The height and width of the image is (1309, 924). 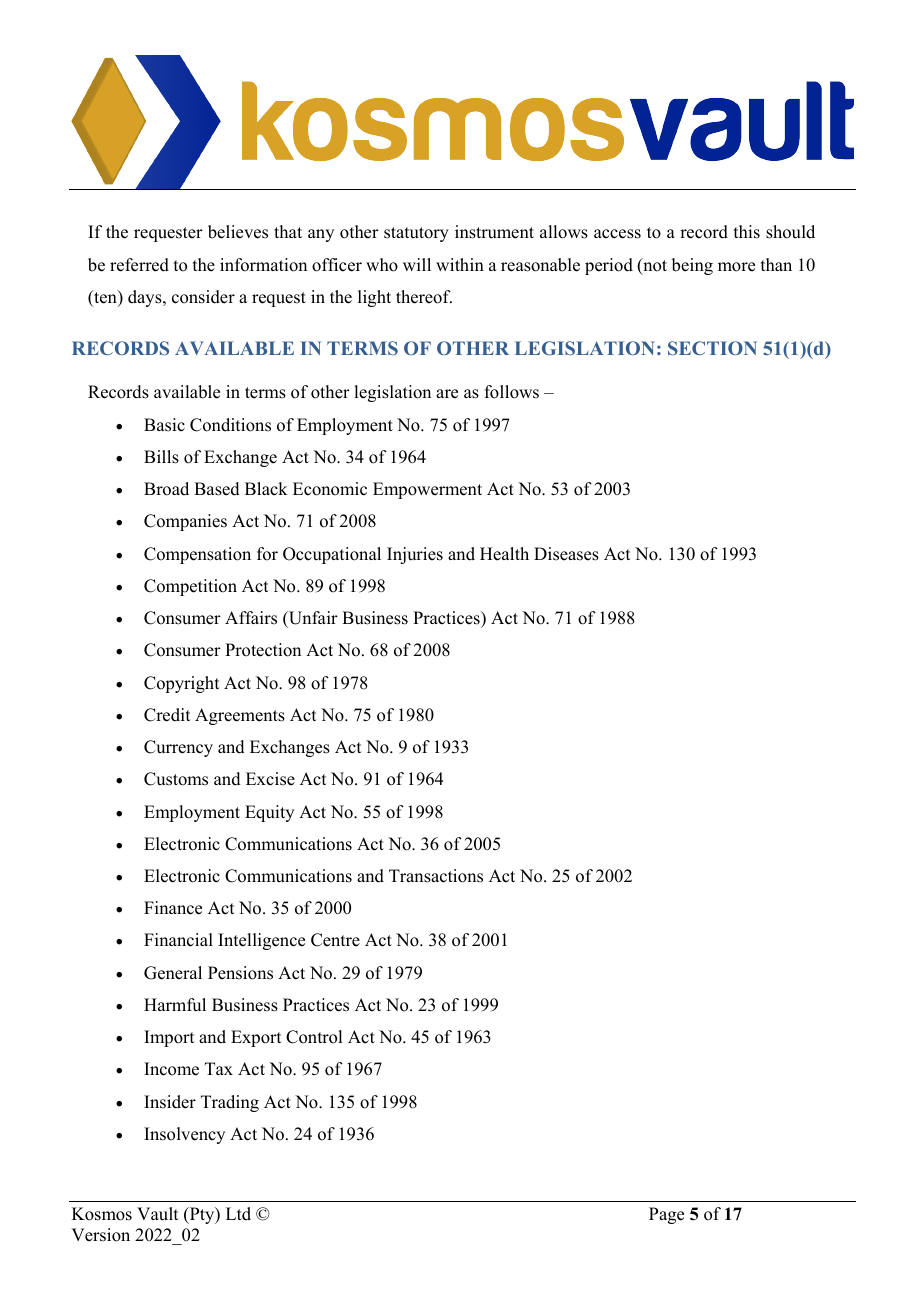 What do you see at coordinates (335, 940) in the image?
I see `Centre` at bounding box center [335, 940].
